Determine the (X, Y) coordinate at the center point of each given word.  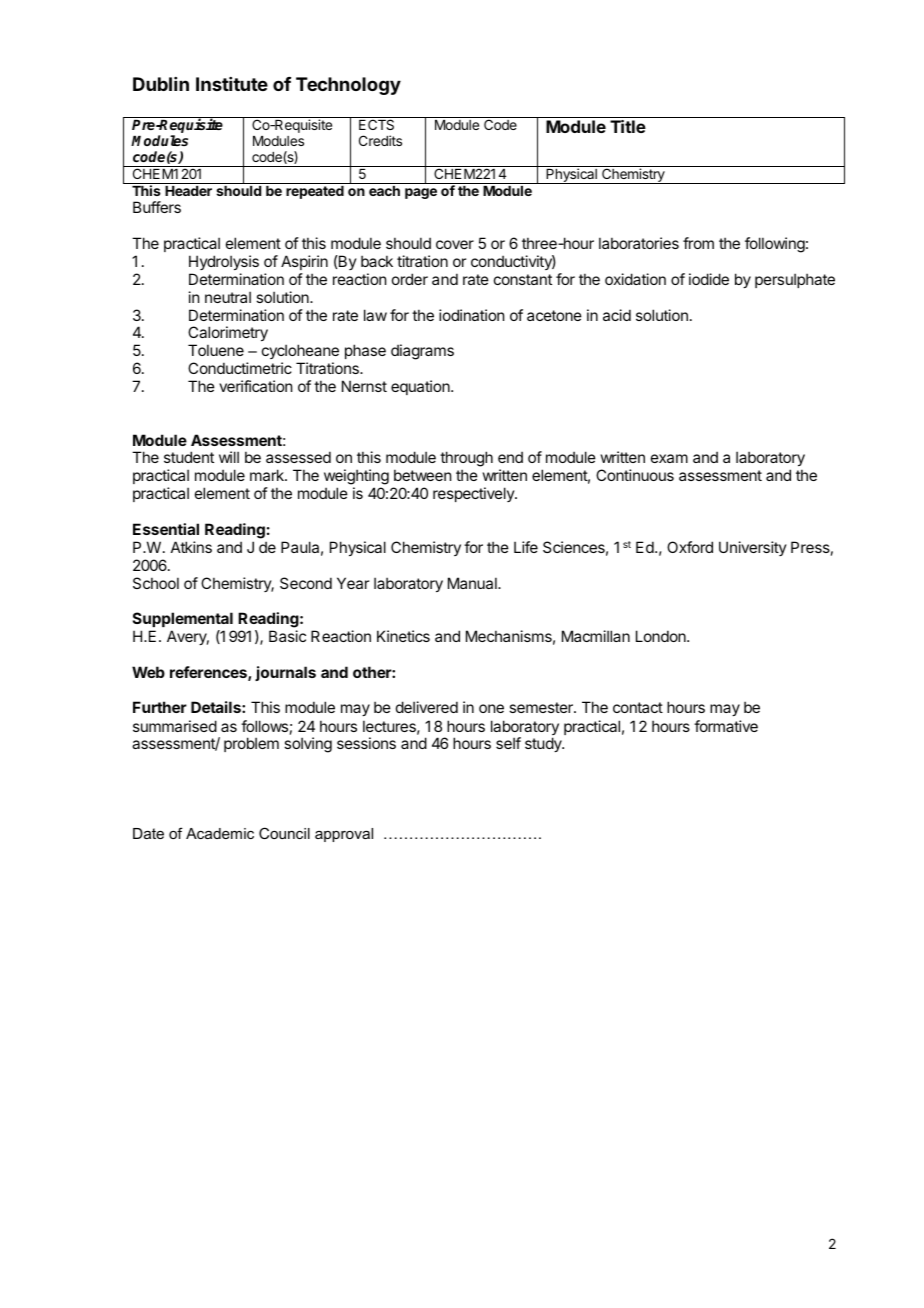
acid (617, 315)
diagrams (422, 352)
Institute (232, 84)
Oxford (690, 547)
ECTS (376, 124)
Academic (220, 833)
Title (628, 126)
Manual (473, 583)
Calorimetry (228, 335)
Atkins (191, 547)
